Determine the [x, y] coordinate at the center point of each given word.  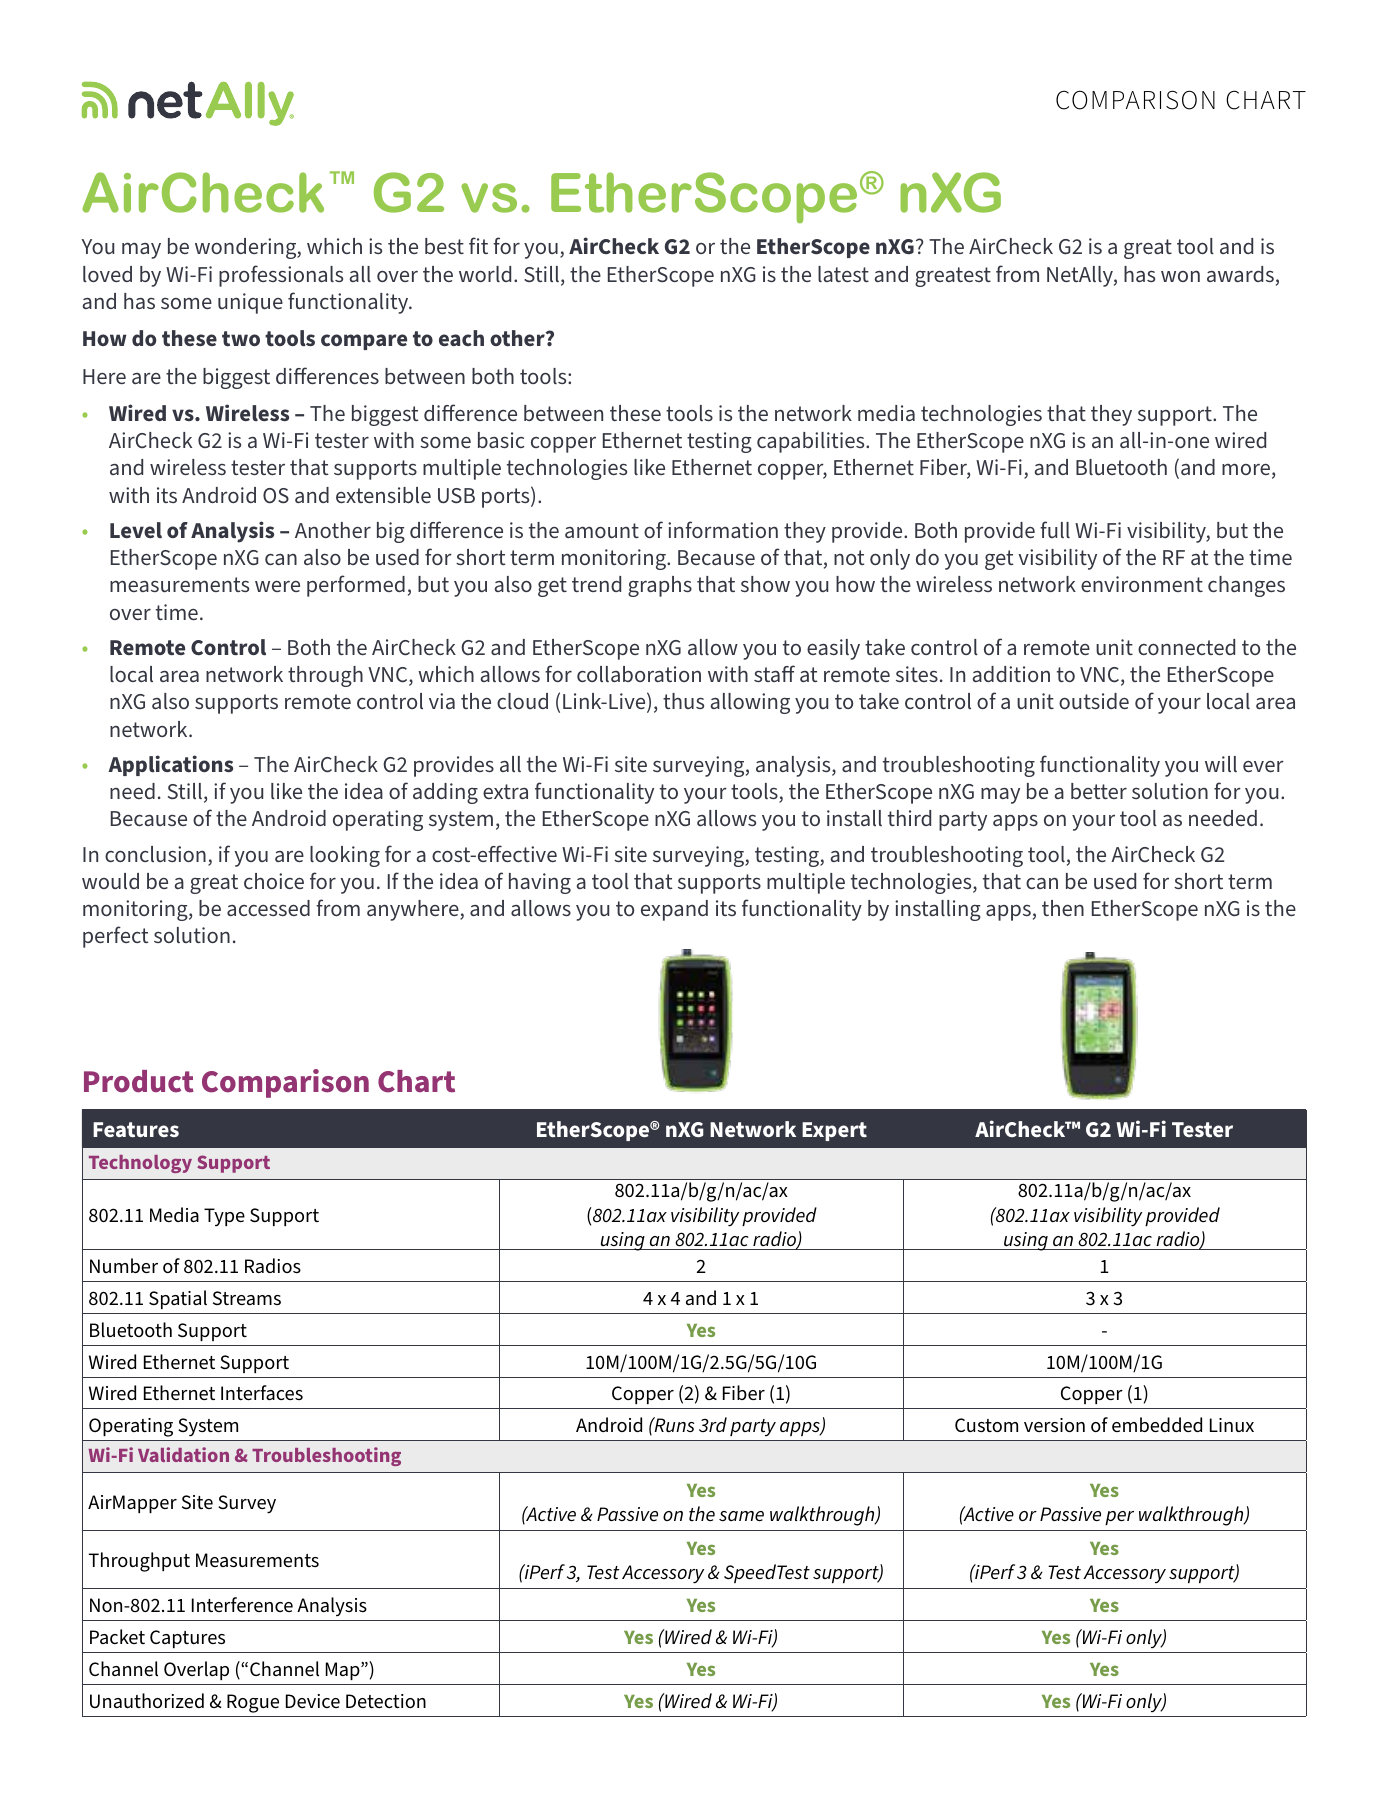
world [485, 274]
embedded [1157, 1425]
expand [674, 910]
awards [1240, 274]
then [1063, 908]
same [741, 1516]
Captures [187, 1639]
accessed [268, 908]
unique [250, 303]
